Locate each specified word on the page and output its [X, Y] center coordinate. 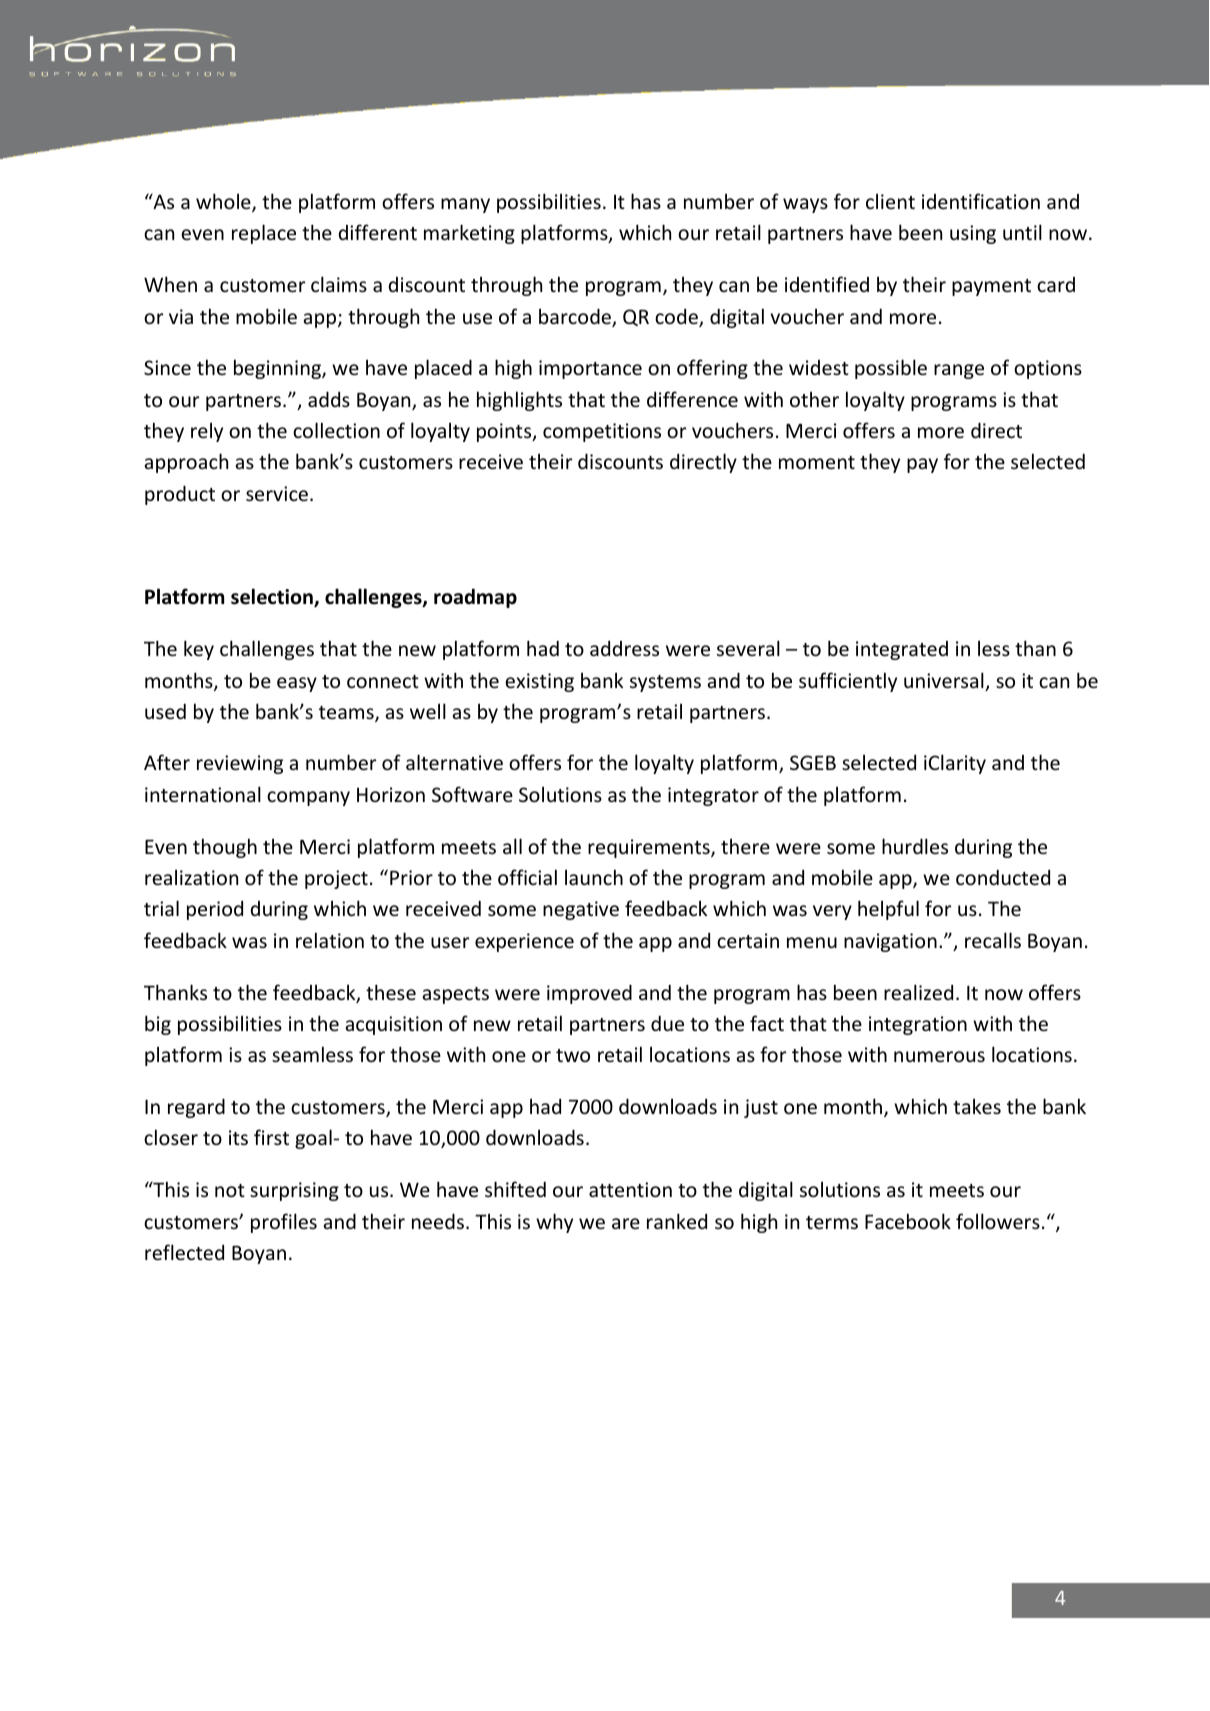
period [215, 910]
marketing [469, 234]
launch [594, 877]
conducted [1003, 877]
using [973, 234]
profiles [284, 1223]
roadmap [475, 598]
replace [264, 234]
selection [273, 597]
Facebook [908, 1221]
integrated [902, 650]
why [554, 1223]
